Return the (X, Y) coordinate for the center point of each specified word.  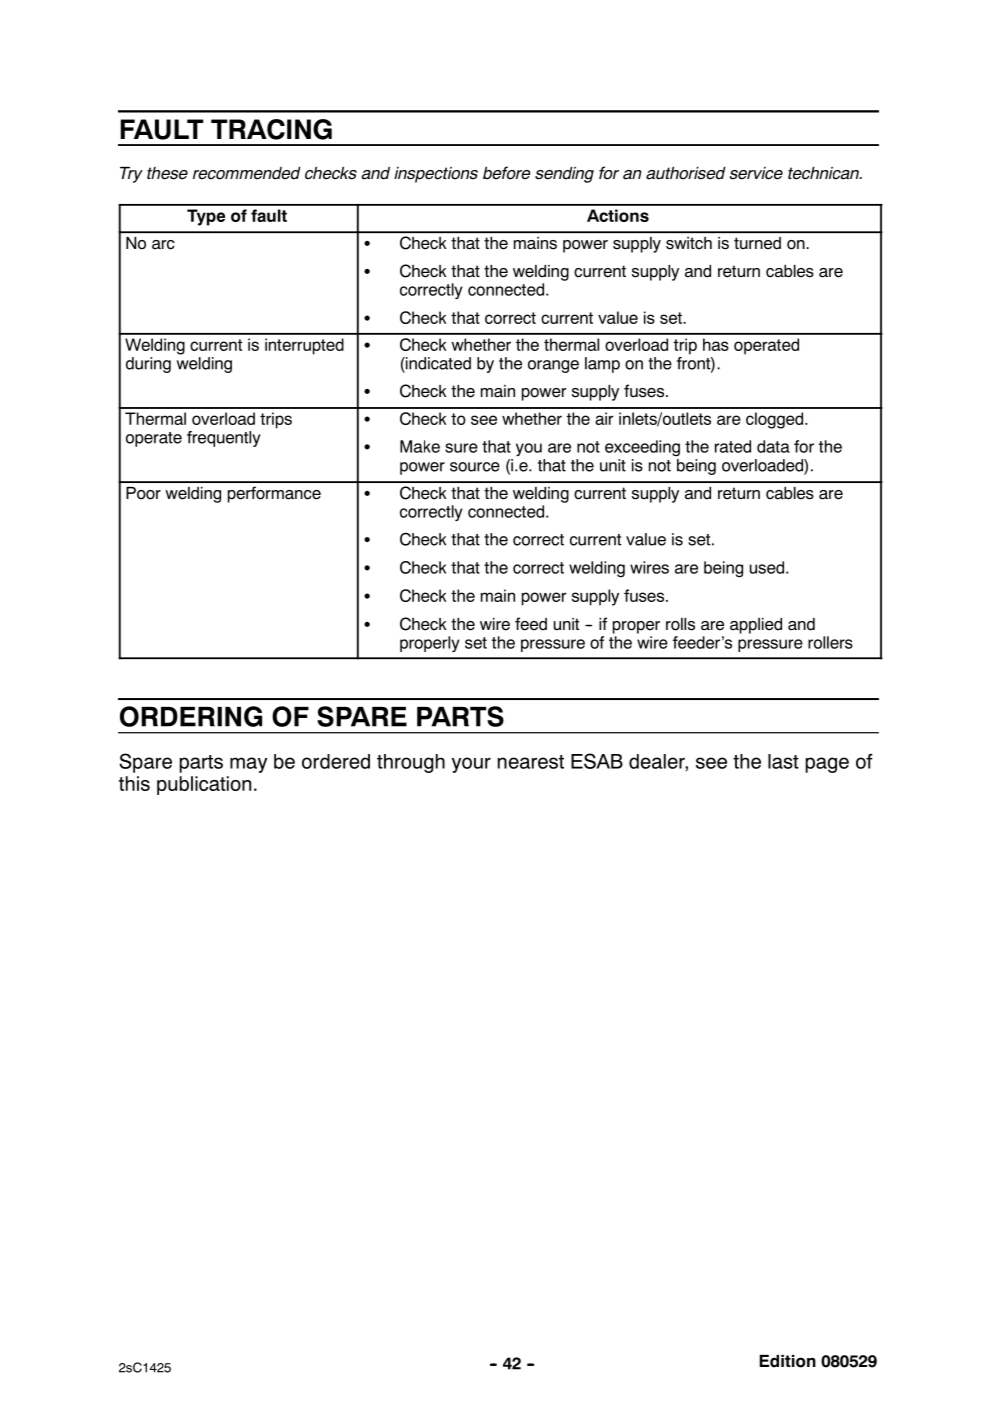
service (756, 173)
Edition (788, 1361)
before (506, 173)
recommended (247, 173)
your (471, 765)
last (783, 761)
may (248, 765)
